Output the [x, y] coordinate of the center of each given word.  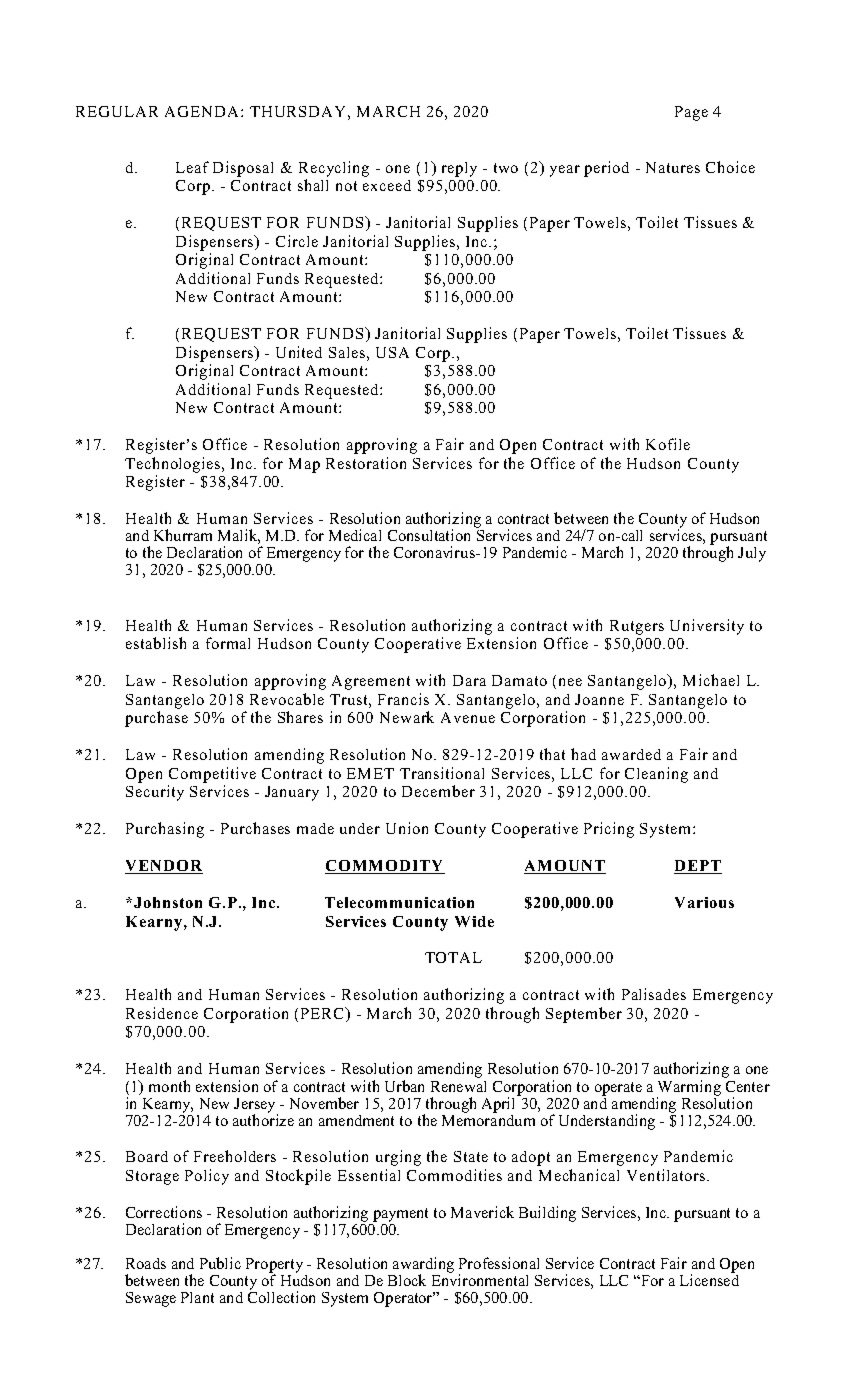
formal [228, 643]
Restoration [366, 463]
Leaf [192, 167]
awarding [423, 1266]
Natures [673, 167]
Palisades [654, 994]
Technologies [174, 465]
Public [220, 1263]
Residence [162, 1013]
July [752, 554]
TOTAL [453, 957]
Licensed [709, 1279]
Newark [407, 717]
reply [459, 169]
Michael [711, 680]
